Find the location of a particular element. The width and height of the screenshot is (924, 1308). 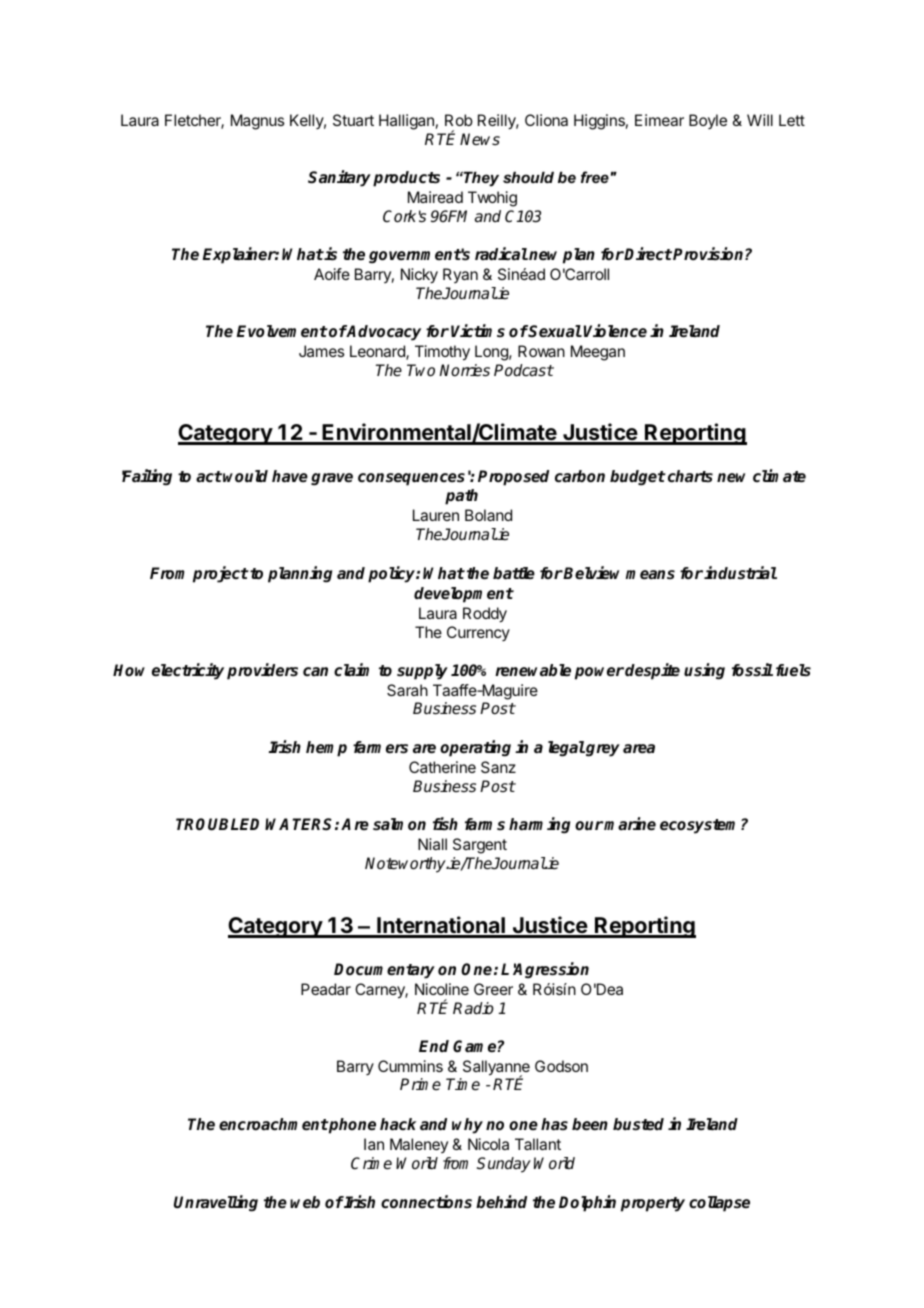

Boyle is located at coordinates (708, 121).
